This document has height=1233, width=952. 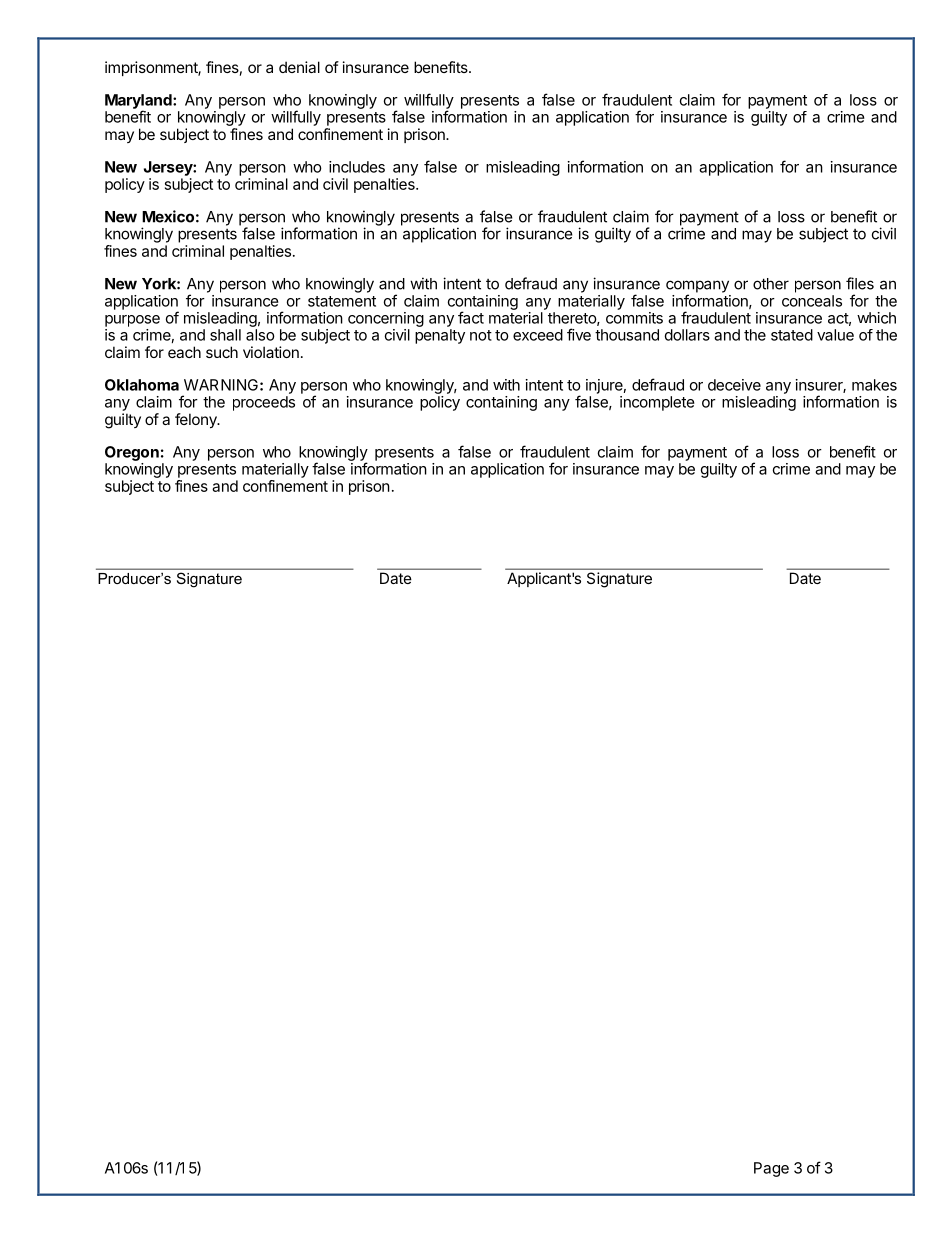 What do you see at coordinates (357, 167) in the document?
I see `includes` at bounding box center [357, 167].
